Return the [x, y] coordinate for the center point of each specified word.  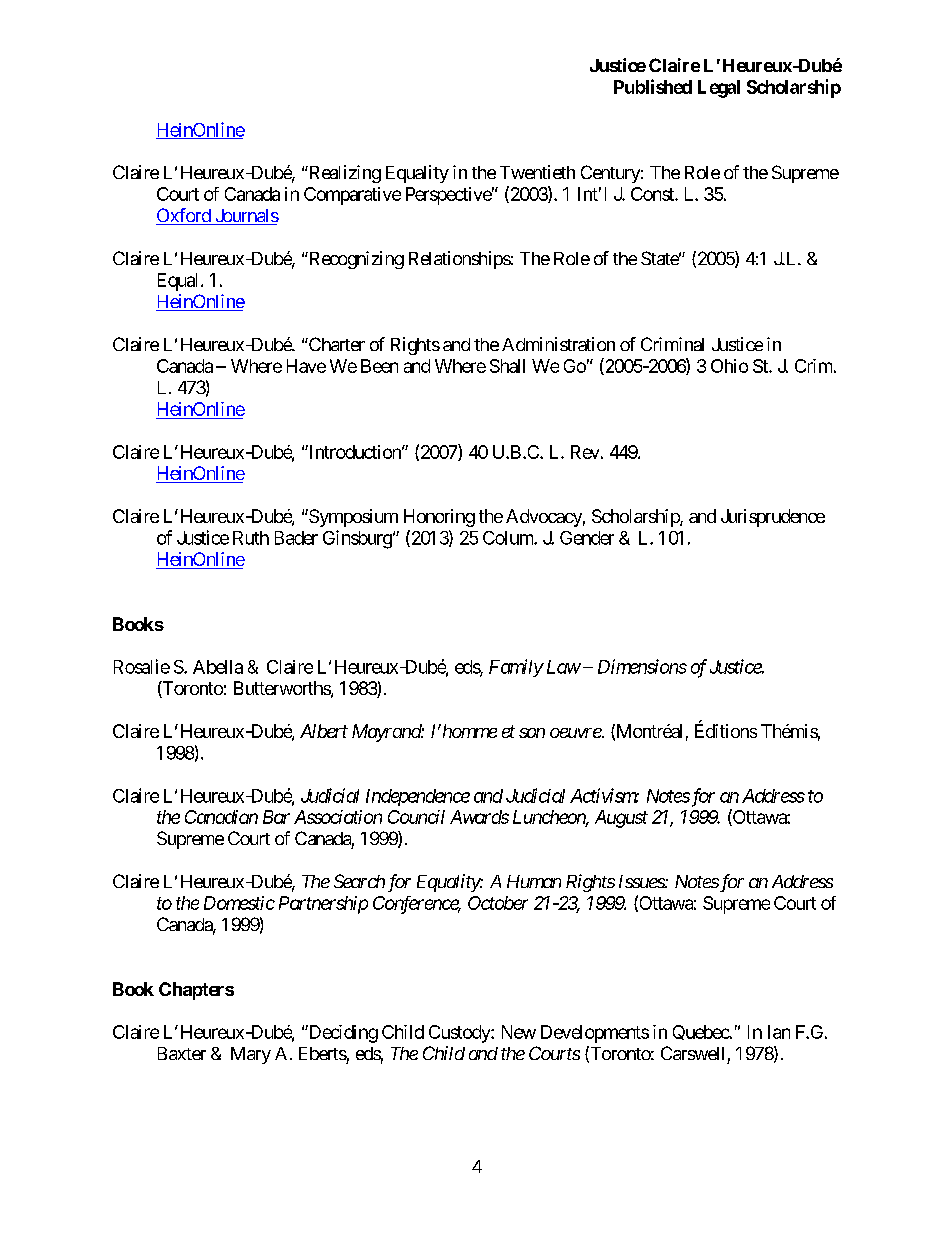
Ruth [251, 538]
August [621, 819]
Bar [276, 817]
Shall [507, 366]
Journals [245, 217]
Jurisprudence [773, 518]
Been [379, 366]
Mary [251, 1055]
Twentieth [537, 172]
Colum [509, 538]
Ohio [729, 366]
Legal [719, 89]
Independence [418, 797]
